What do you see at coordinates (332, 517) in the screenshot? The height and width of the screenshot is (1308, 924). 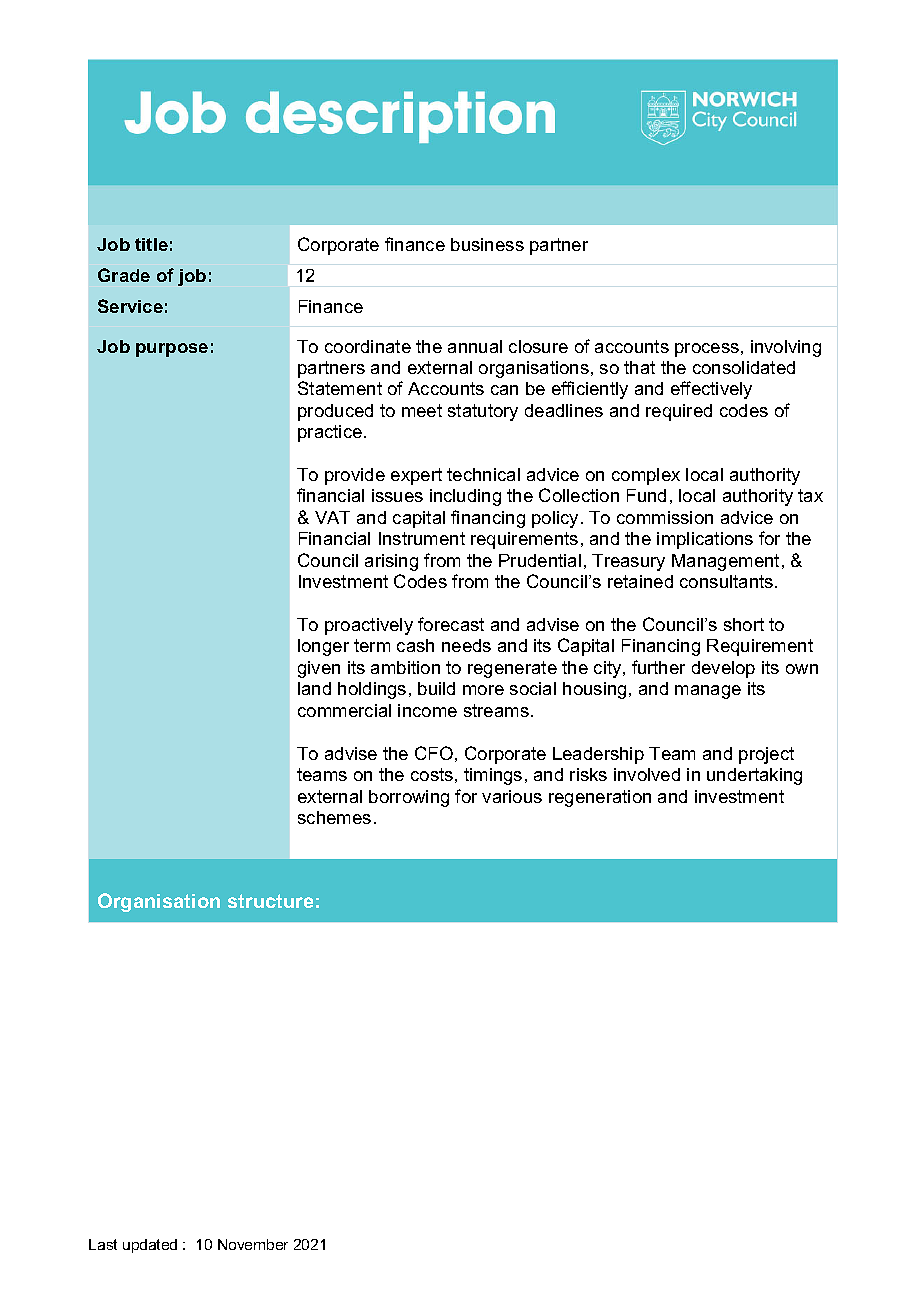 I see `VAT` at bounding box center [332, 517].
